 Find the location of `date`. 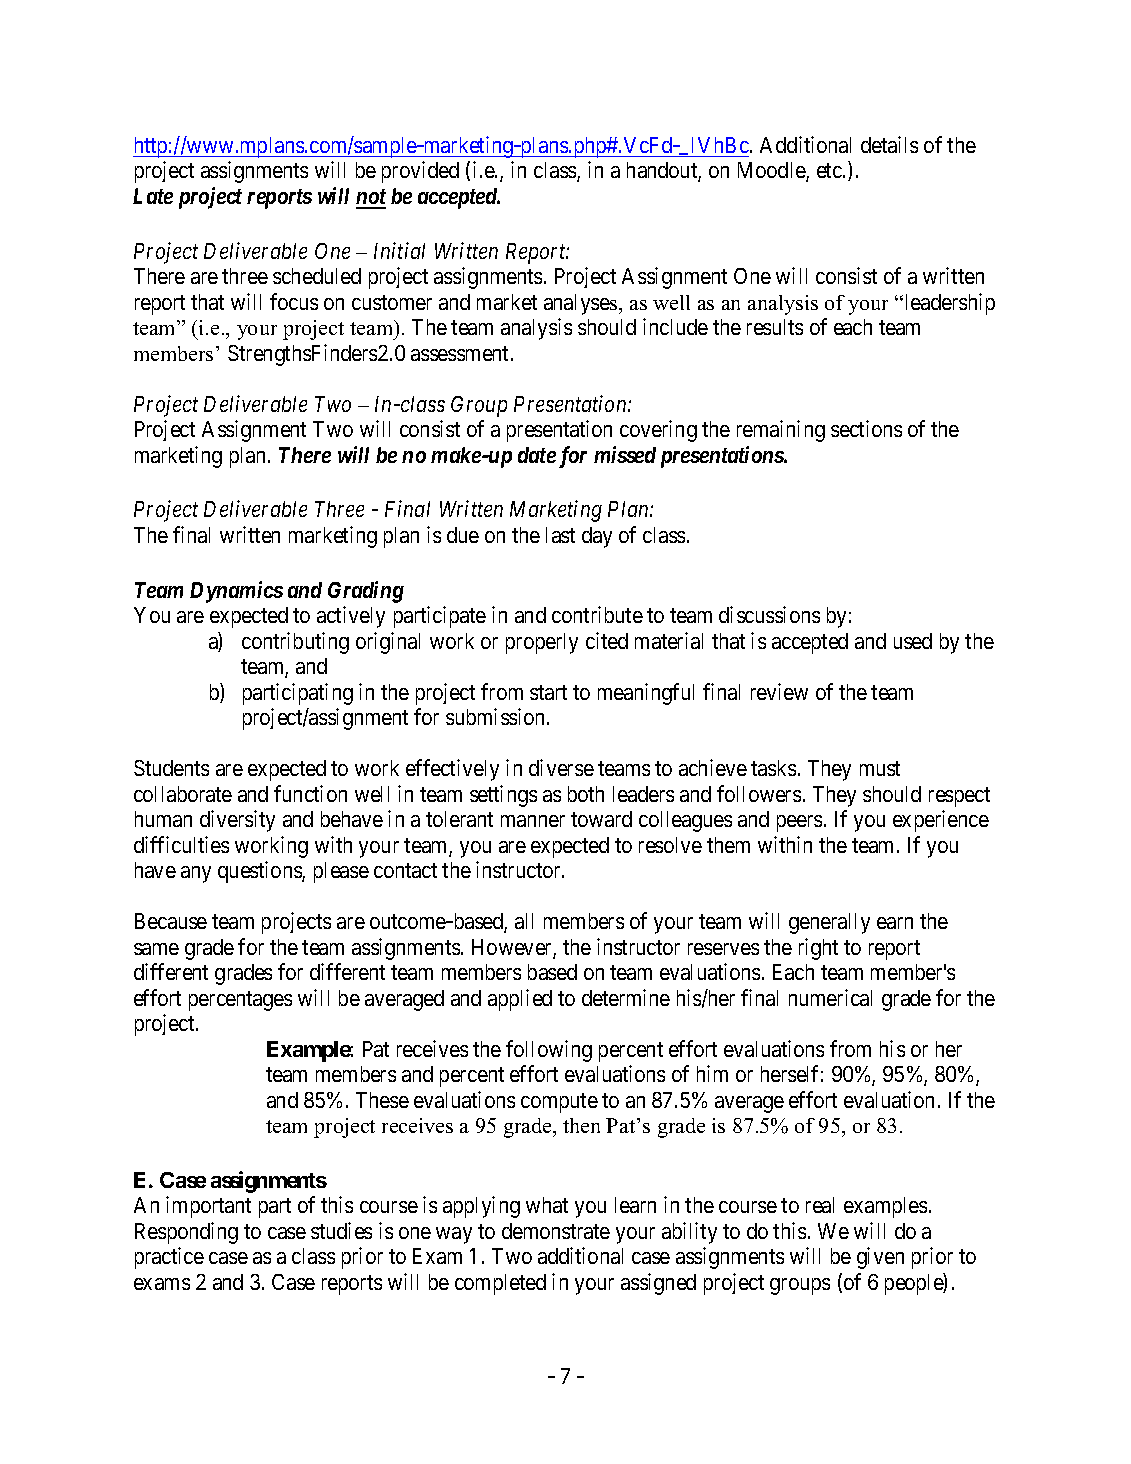

date is located at coordinates (537, 455).
